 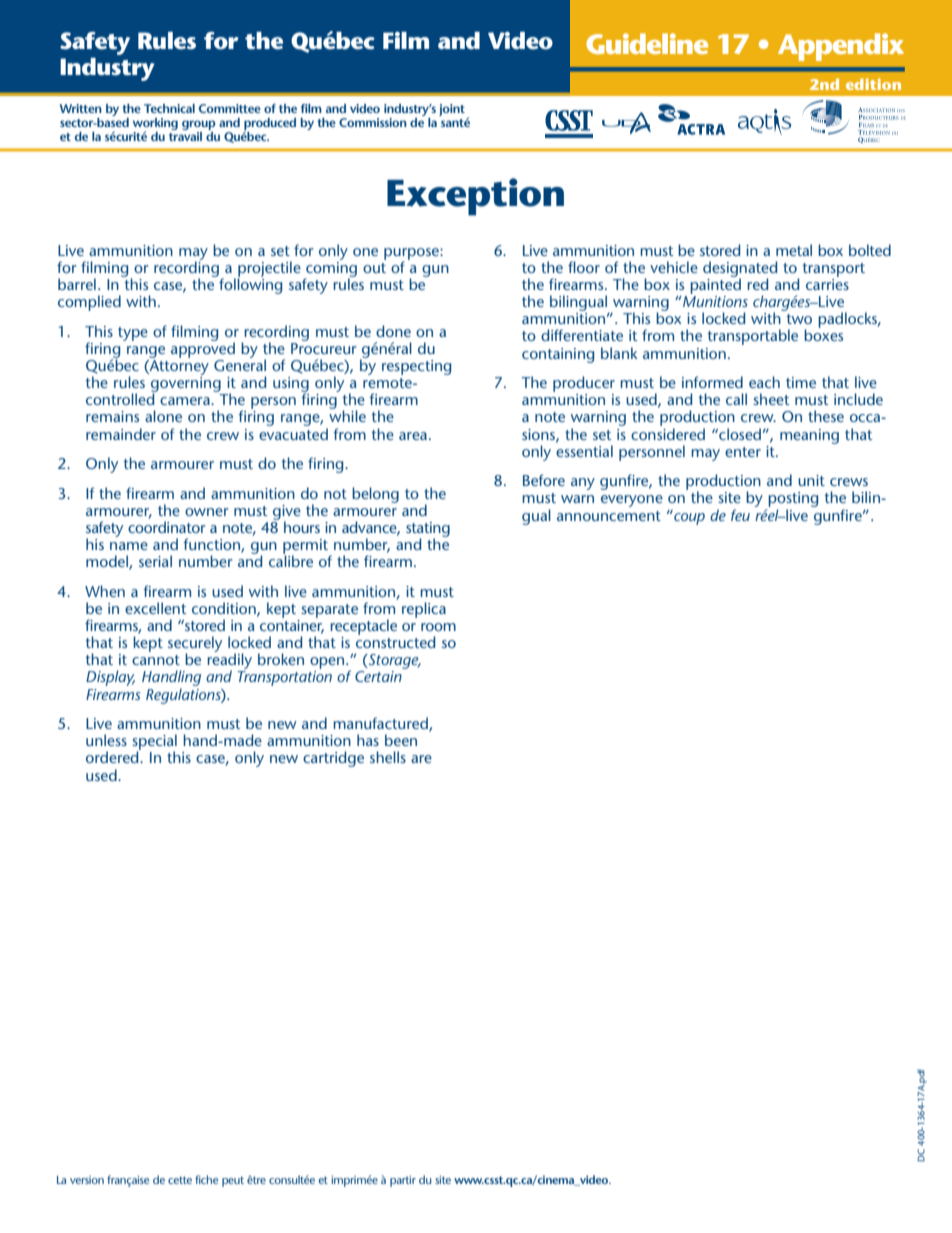 What do you see at coordinates (169, 108) in the screenshot?
I see `Technical` at bounding box center [169, 108].
